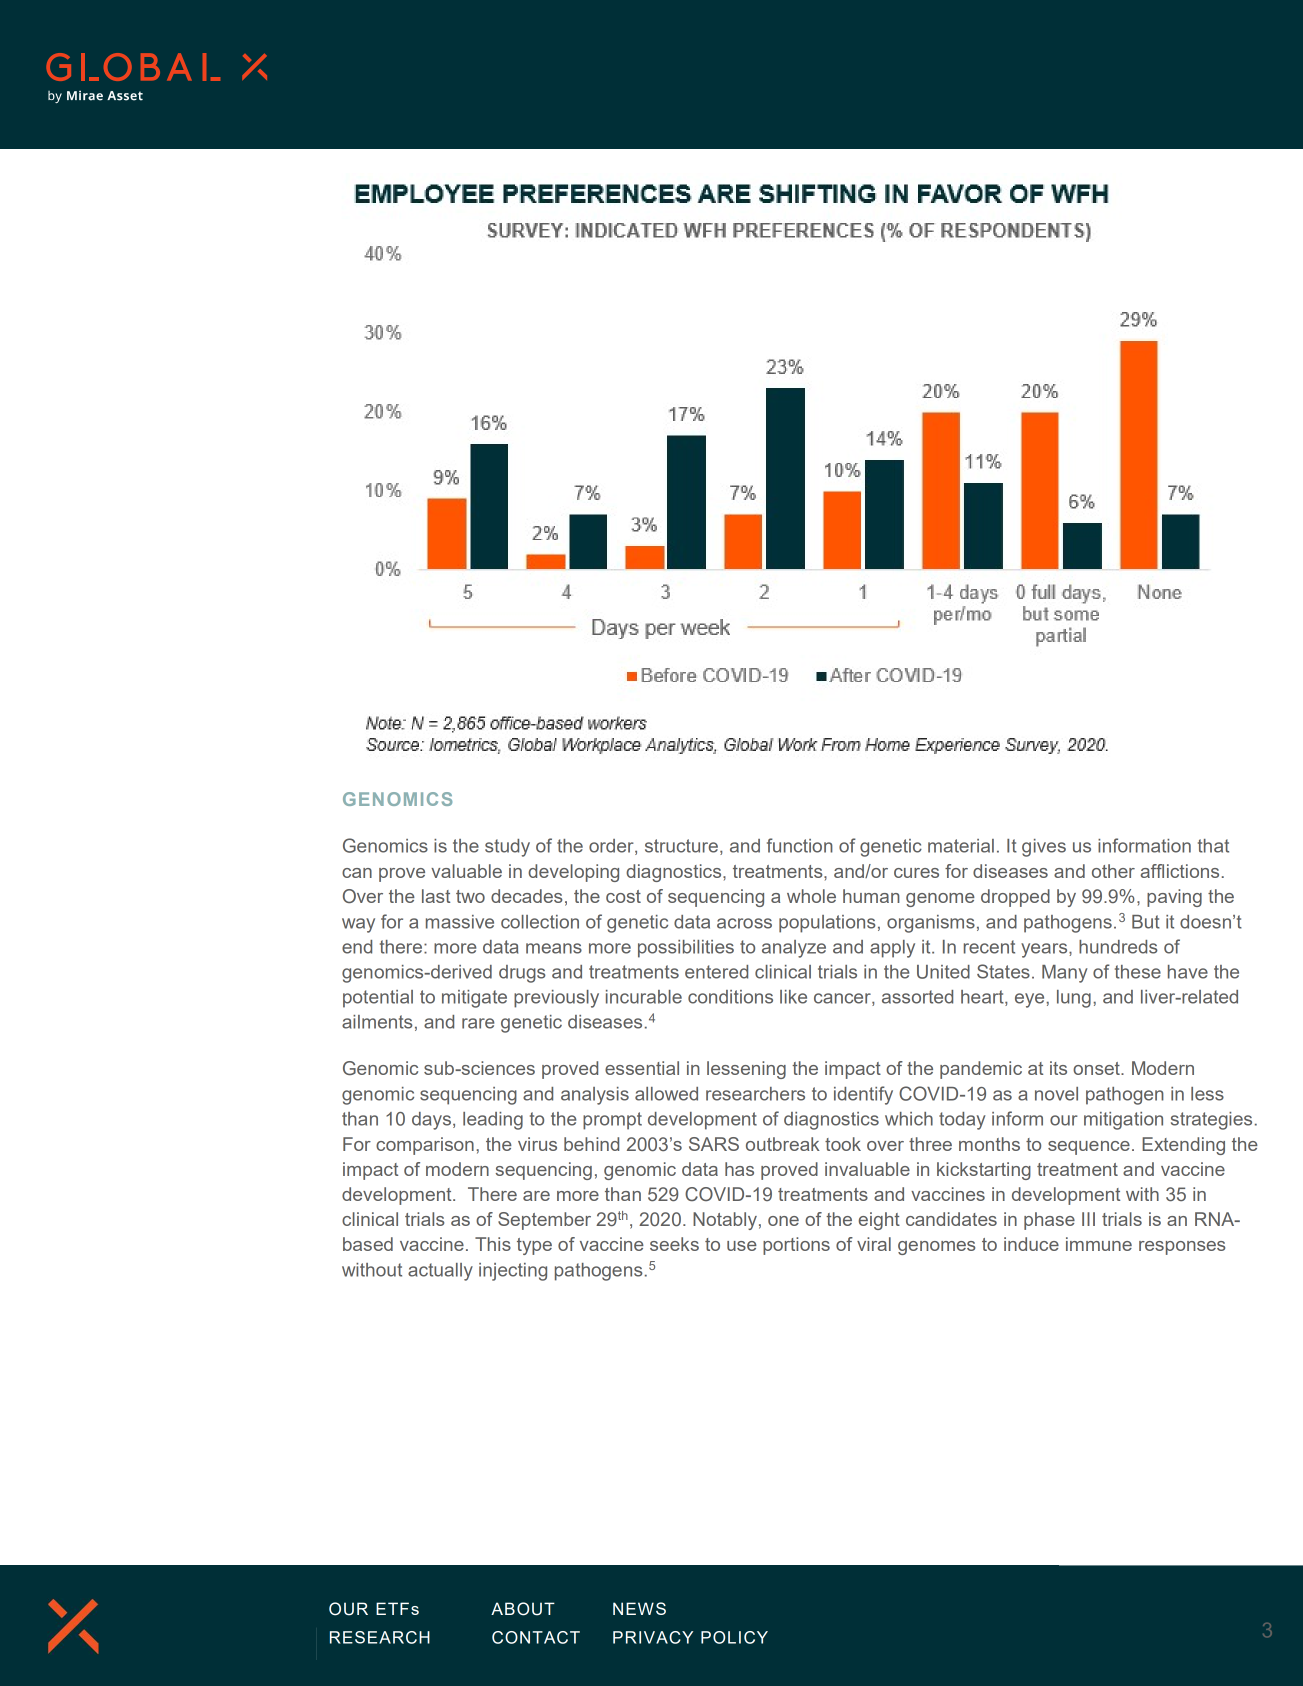 The image size is (1303, 1686). I want to click on days, so click(431, 1121).
